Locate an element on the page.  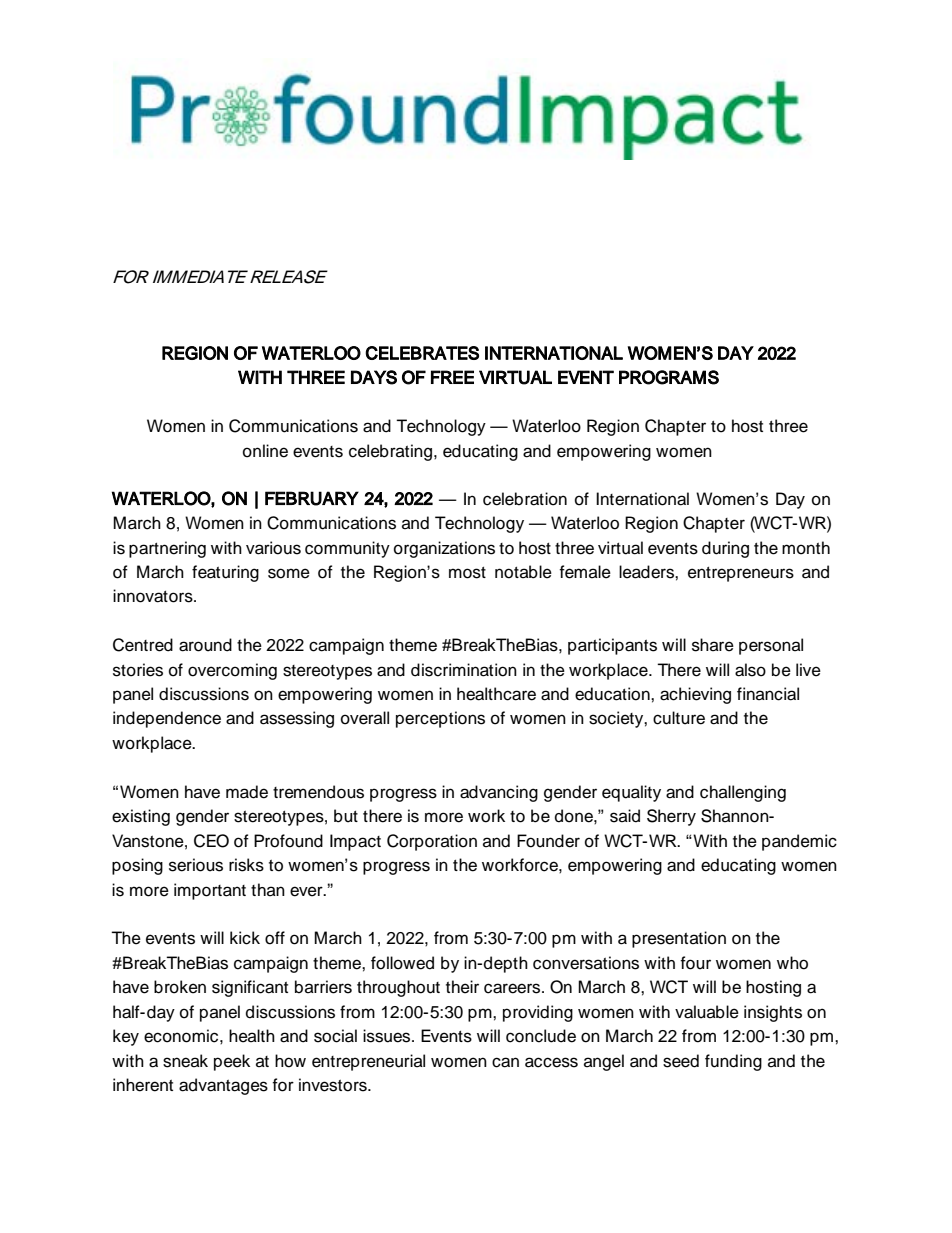
independence is located at coordinates (167, 719).
